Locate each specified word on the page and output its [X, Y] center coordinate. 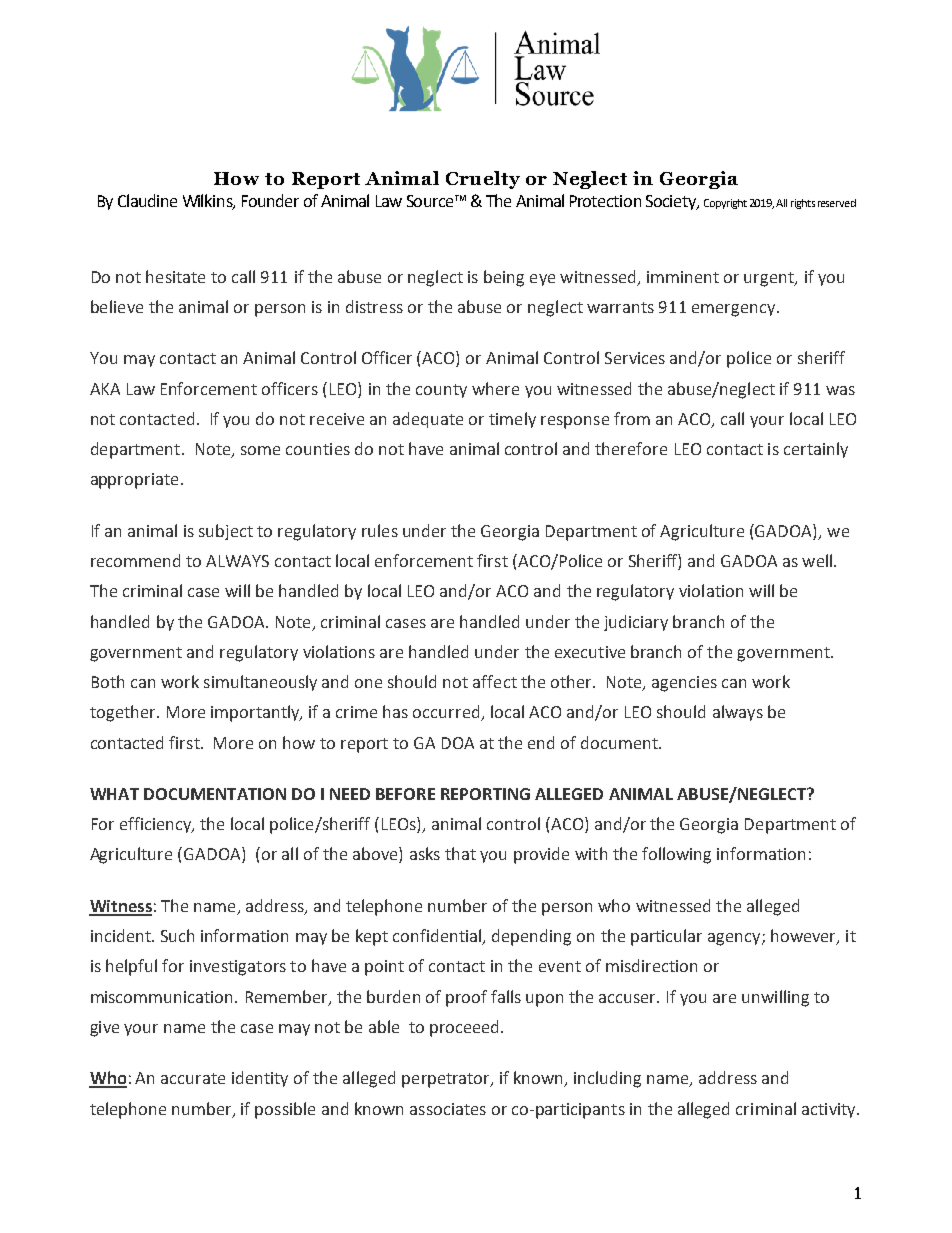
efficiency [157, 825]
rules [380, 530]
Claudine [147, 200]
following [676, 855]
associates [448, 1109]
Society [672, 202]
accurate [193, 1078]
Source [431, 201]
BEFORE [405, 794]
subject [226, 532]
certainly [816, 450]
